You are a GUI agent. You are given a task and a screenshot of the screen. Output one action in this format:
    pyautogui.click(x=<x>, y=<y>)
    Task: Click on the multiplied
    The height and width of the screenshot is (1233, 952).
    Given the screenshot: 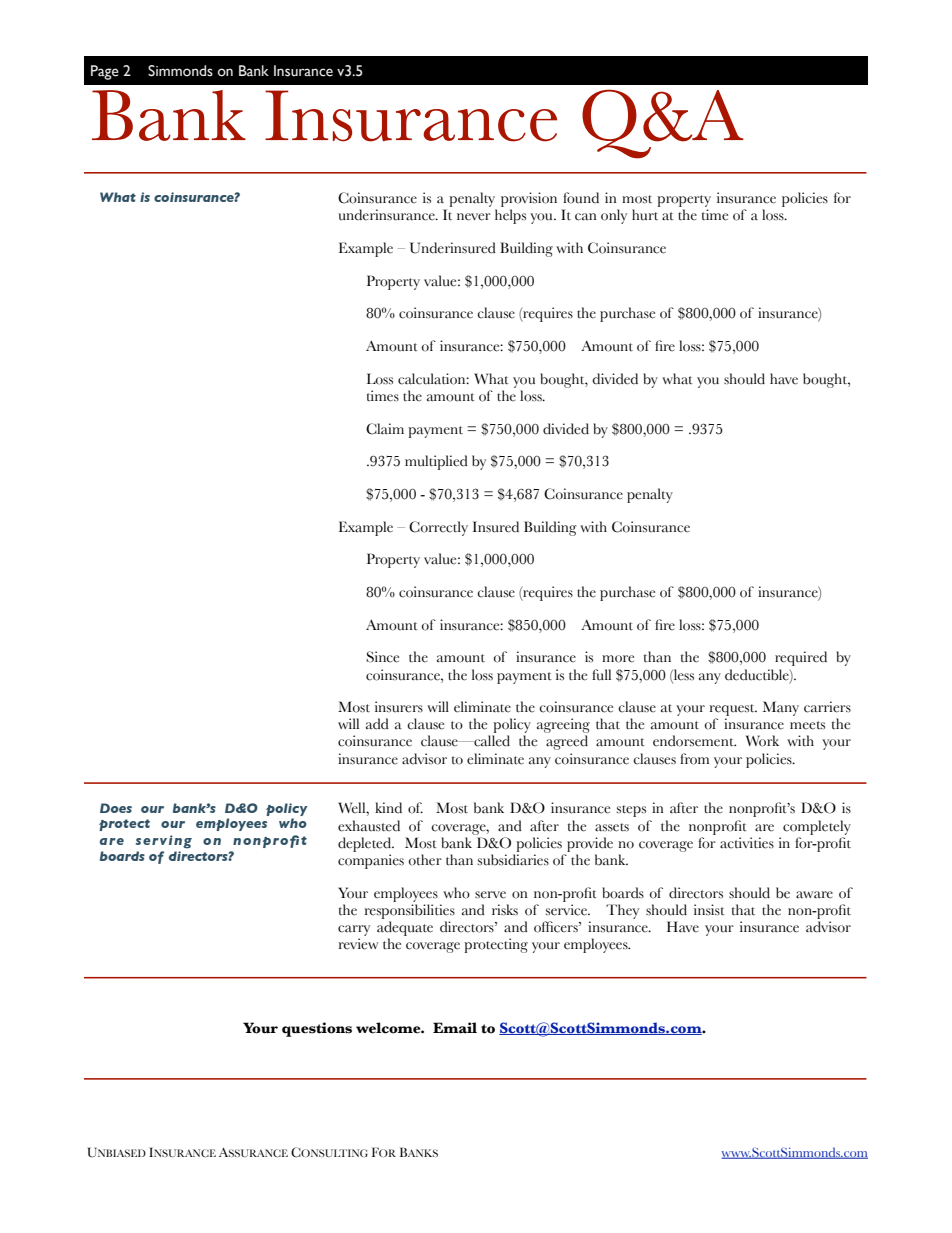 What is the action you would take?
    pyautogui.click(x=436, y=462)
